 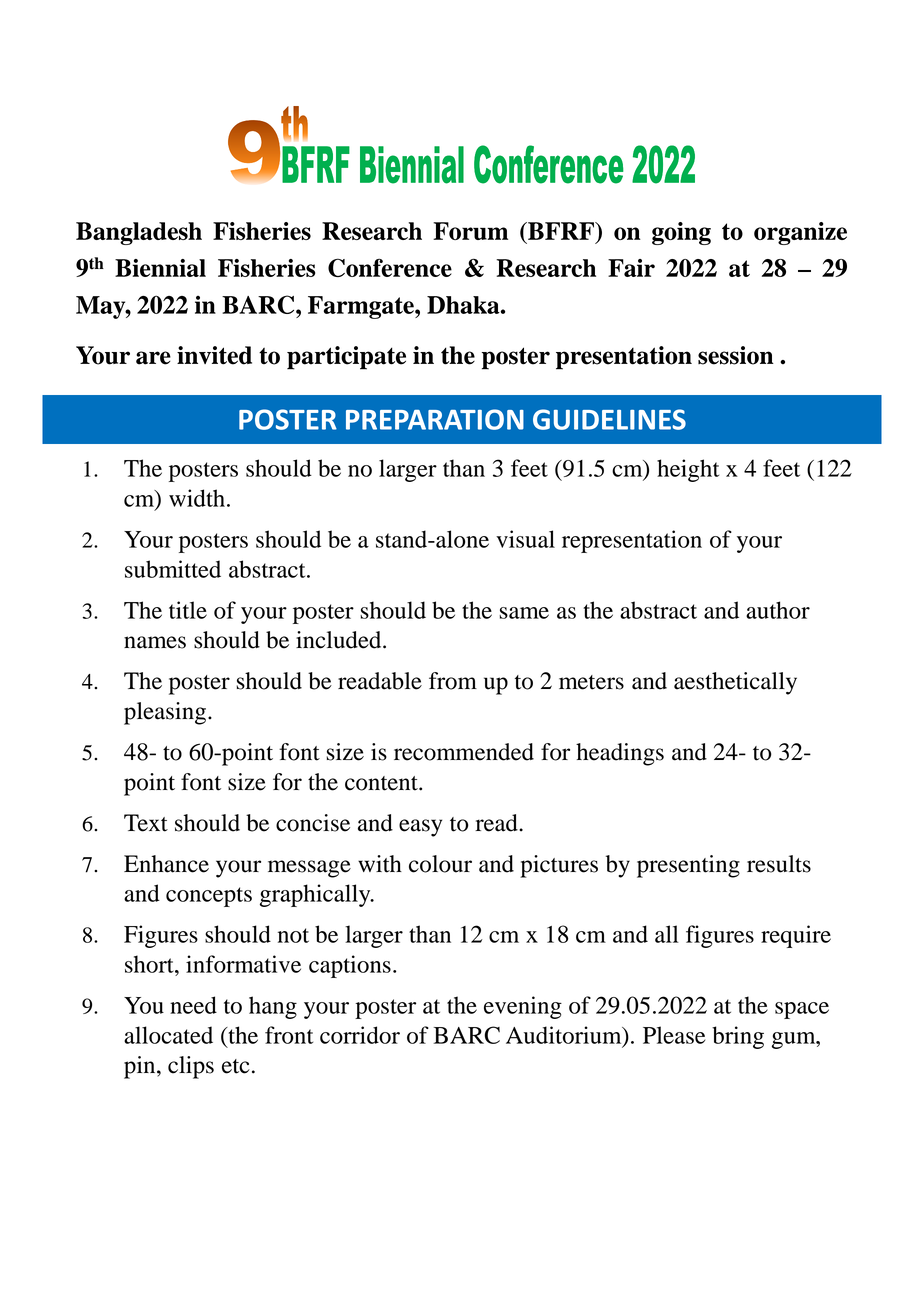 I want to click on from, so click(x=453, y=681).
